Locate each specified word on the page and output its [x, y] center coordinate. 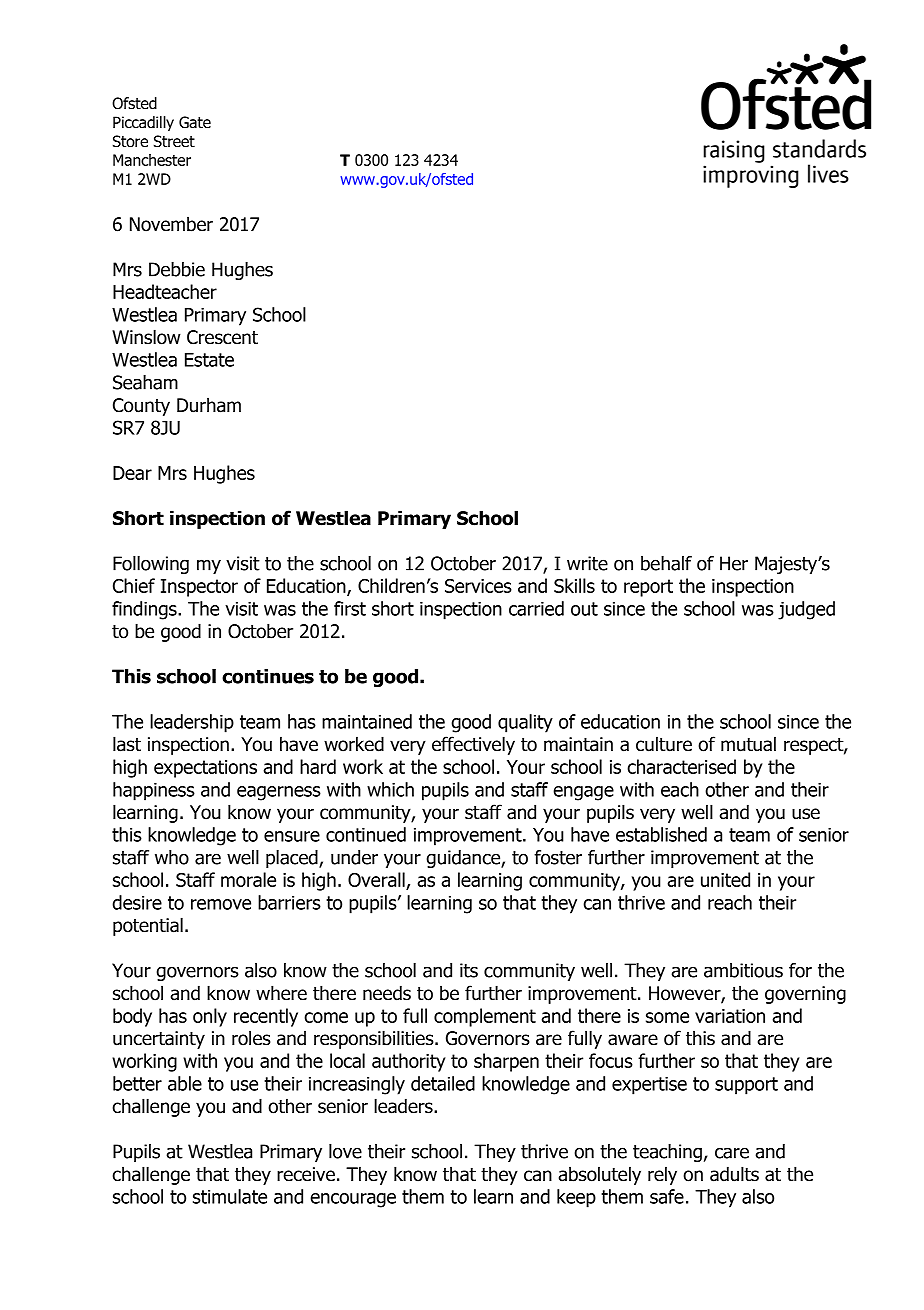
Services [478, 586]
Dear [132, 473]
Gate [195, 122]
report [648, 588]
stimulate [230, 1196]
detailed [443, 1083]
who [172, 857]
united [725, 879]
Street [174, 141]
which [390, 789]
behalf [666, 563]
